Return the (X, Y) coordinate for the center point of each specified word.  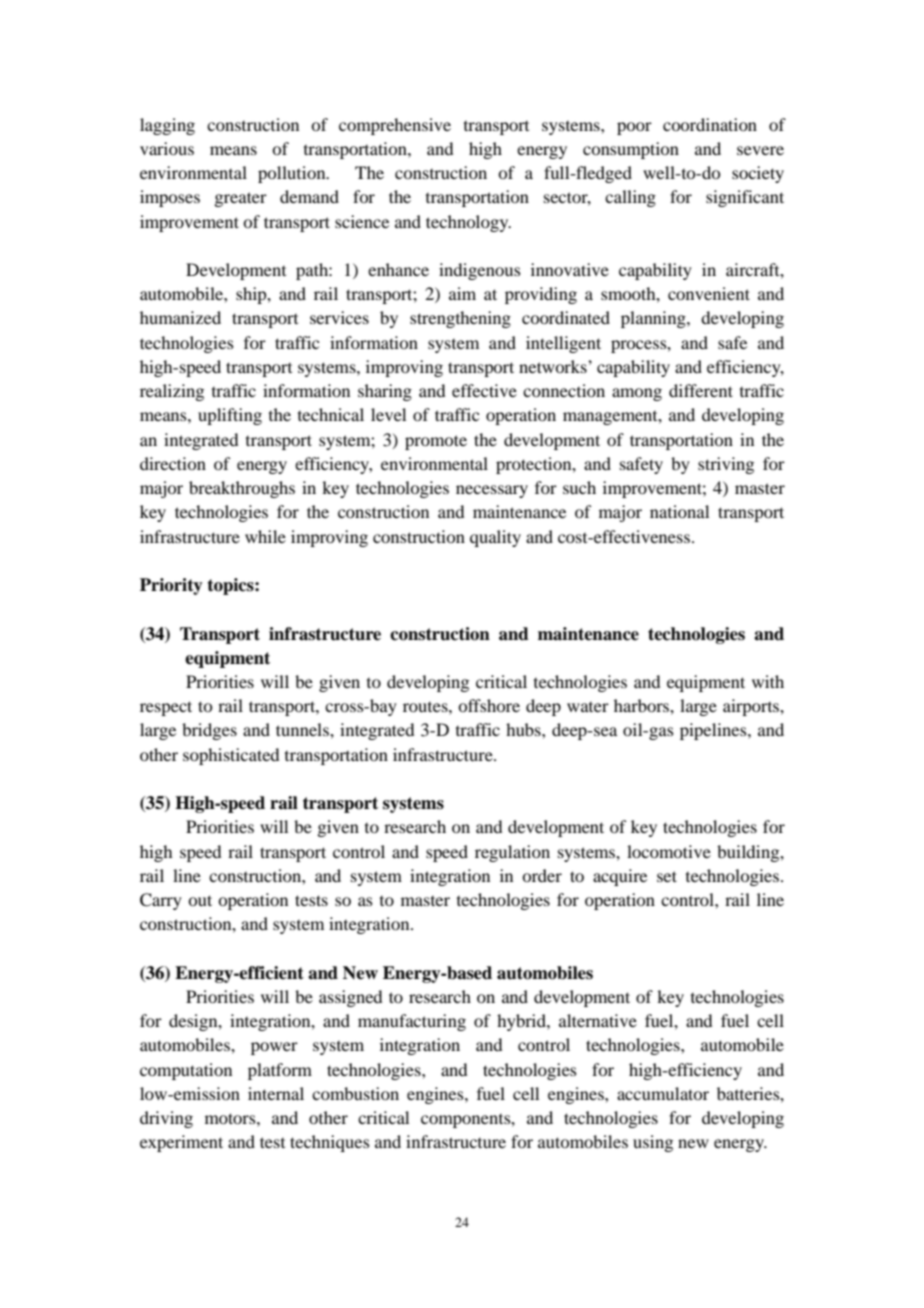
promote (436, 442)
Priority (171, 586)
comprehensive (395, 126)
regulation (512, 853)
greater (240, 199)
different (701, 390)
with (768, 681)
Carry (161, 901)
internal (276, 1093)
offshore (489, 705)
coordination (710, 124)
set (667, 876)
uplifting (230, 416)
